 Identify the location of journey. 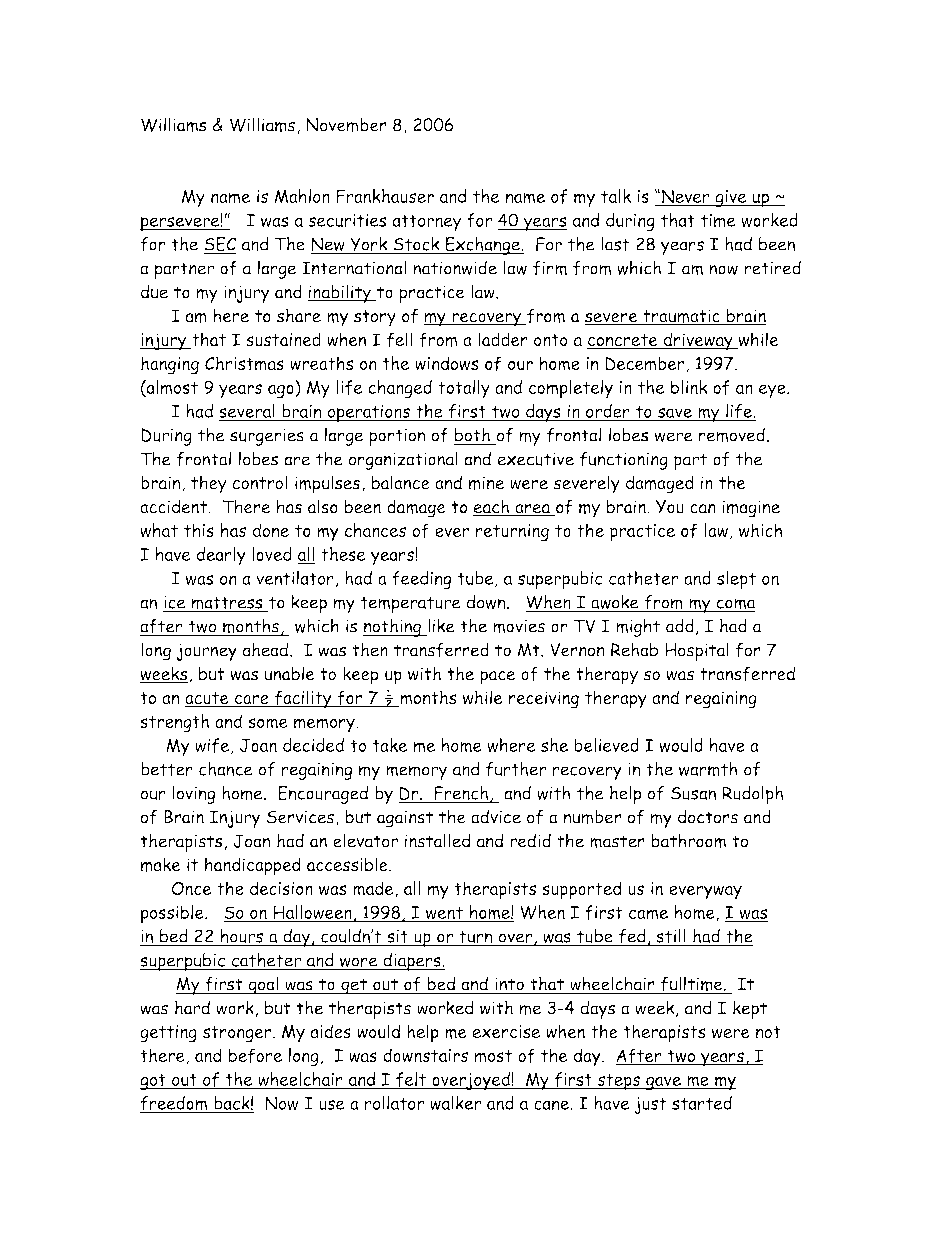
(206, 652).
